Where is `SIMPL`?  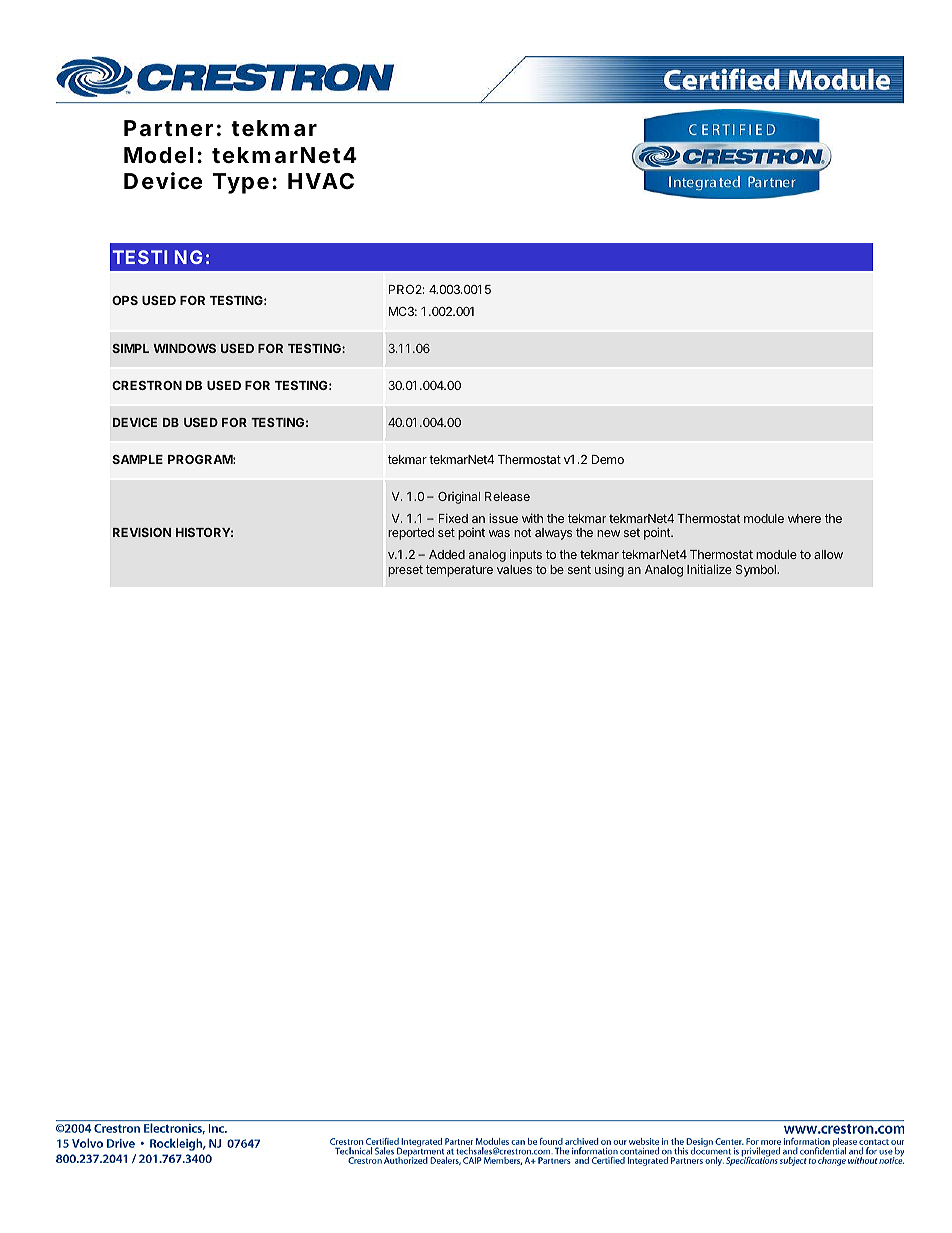 SIMPL is located at coordinates (130, 348).
